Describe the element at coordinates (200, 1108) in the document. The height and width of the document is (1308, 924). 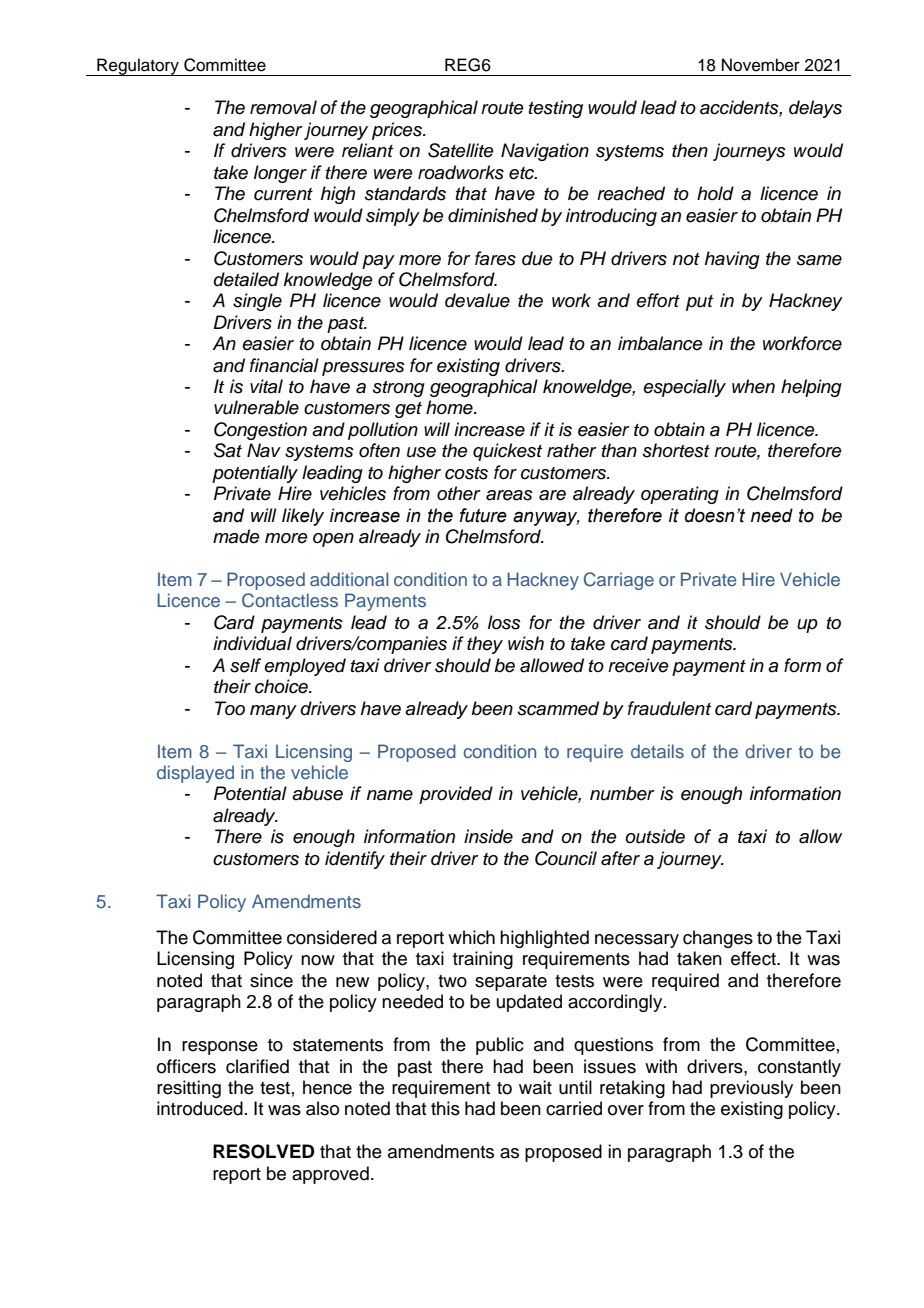
I see `introduced` at that location.
